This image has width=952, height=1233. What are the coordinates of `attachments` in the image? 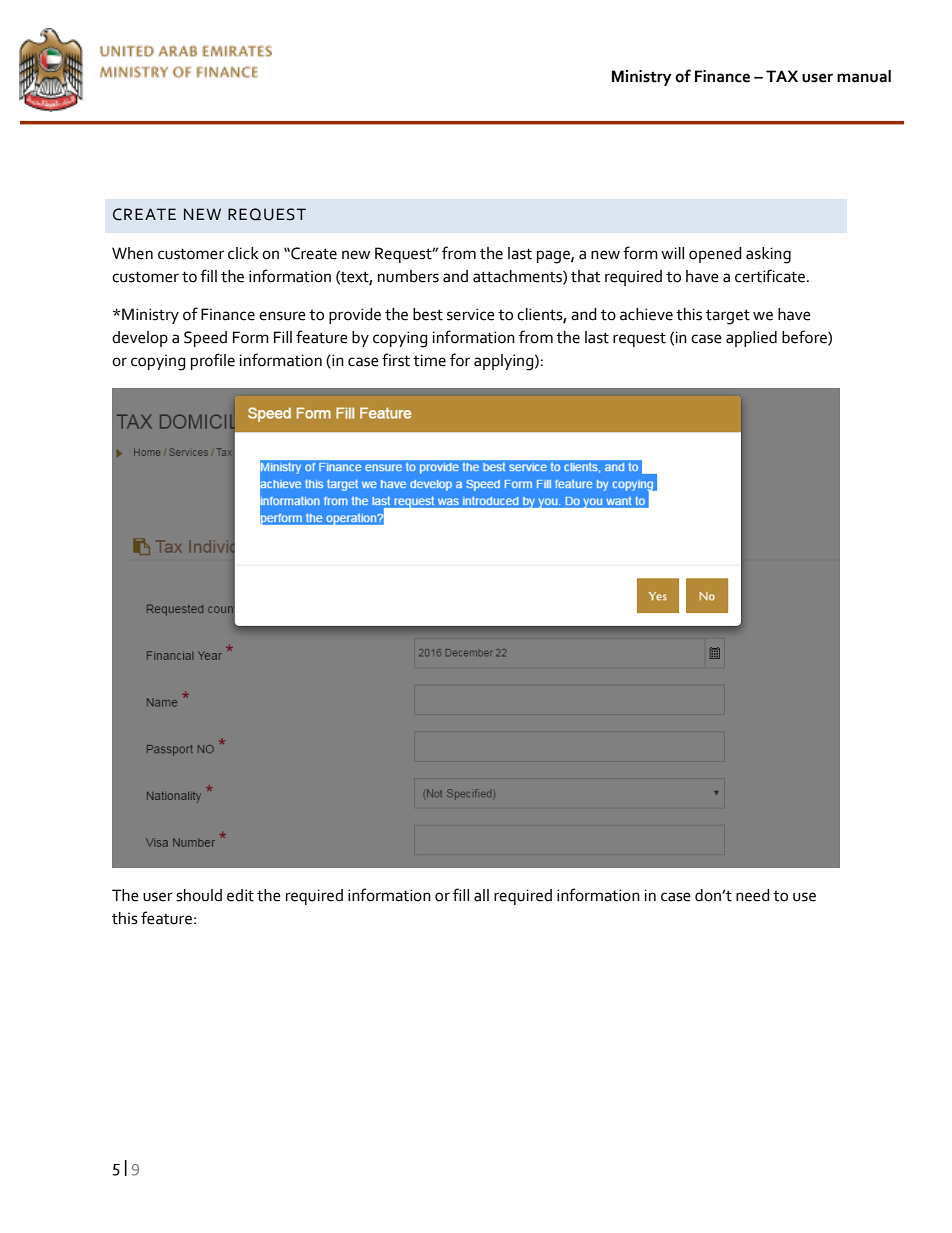 It's located at (518, 277).
